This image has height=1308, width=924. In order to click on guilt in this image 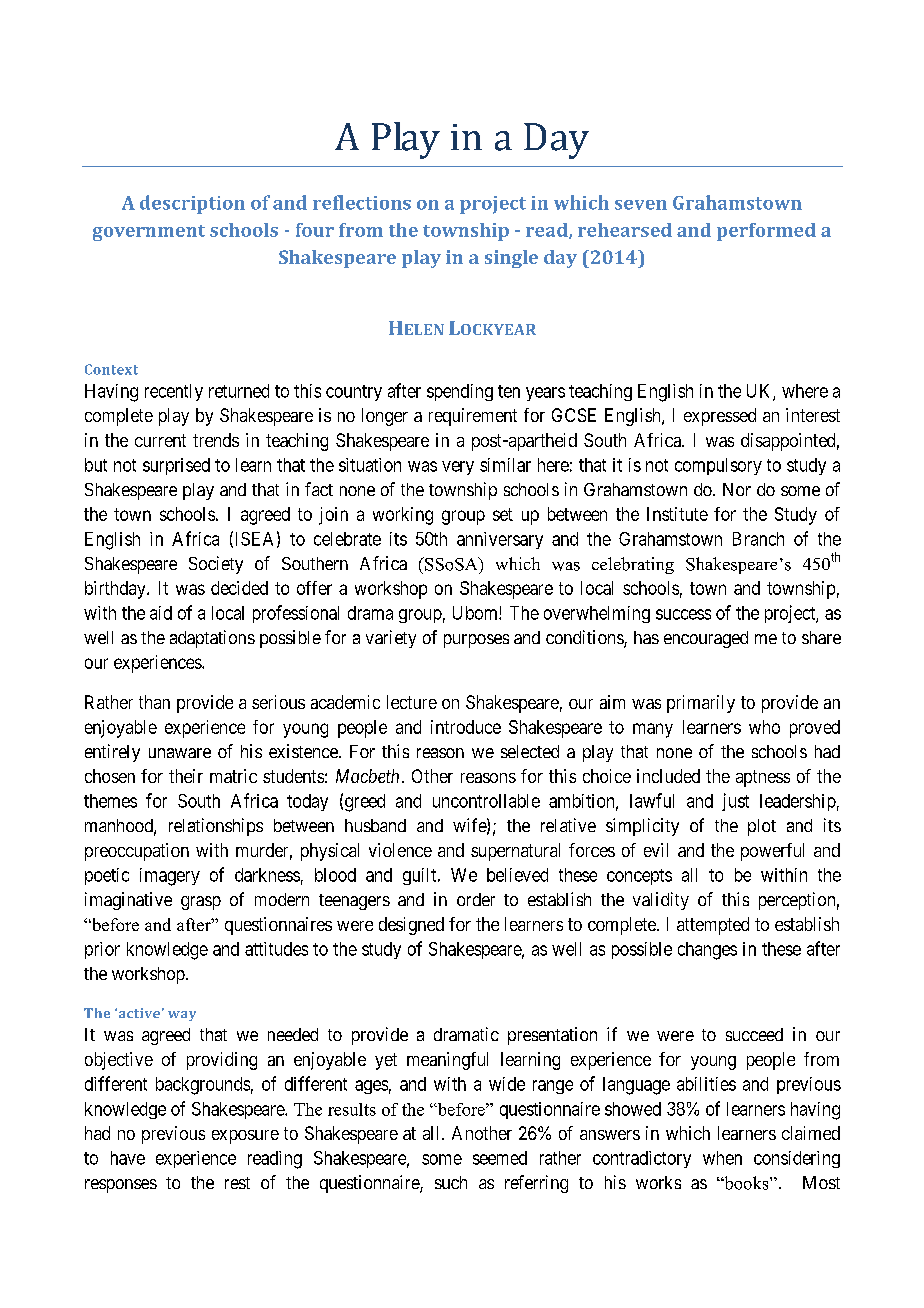, I will do `click(421, 876)`.
